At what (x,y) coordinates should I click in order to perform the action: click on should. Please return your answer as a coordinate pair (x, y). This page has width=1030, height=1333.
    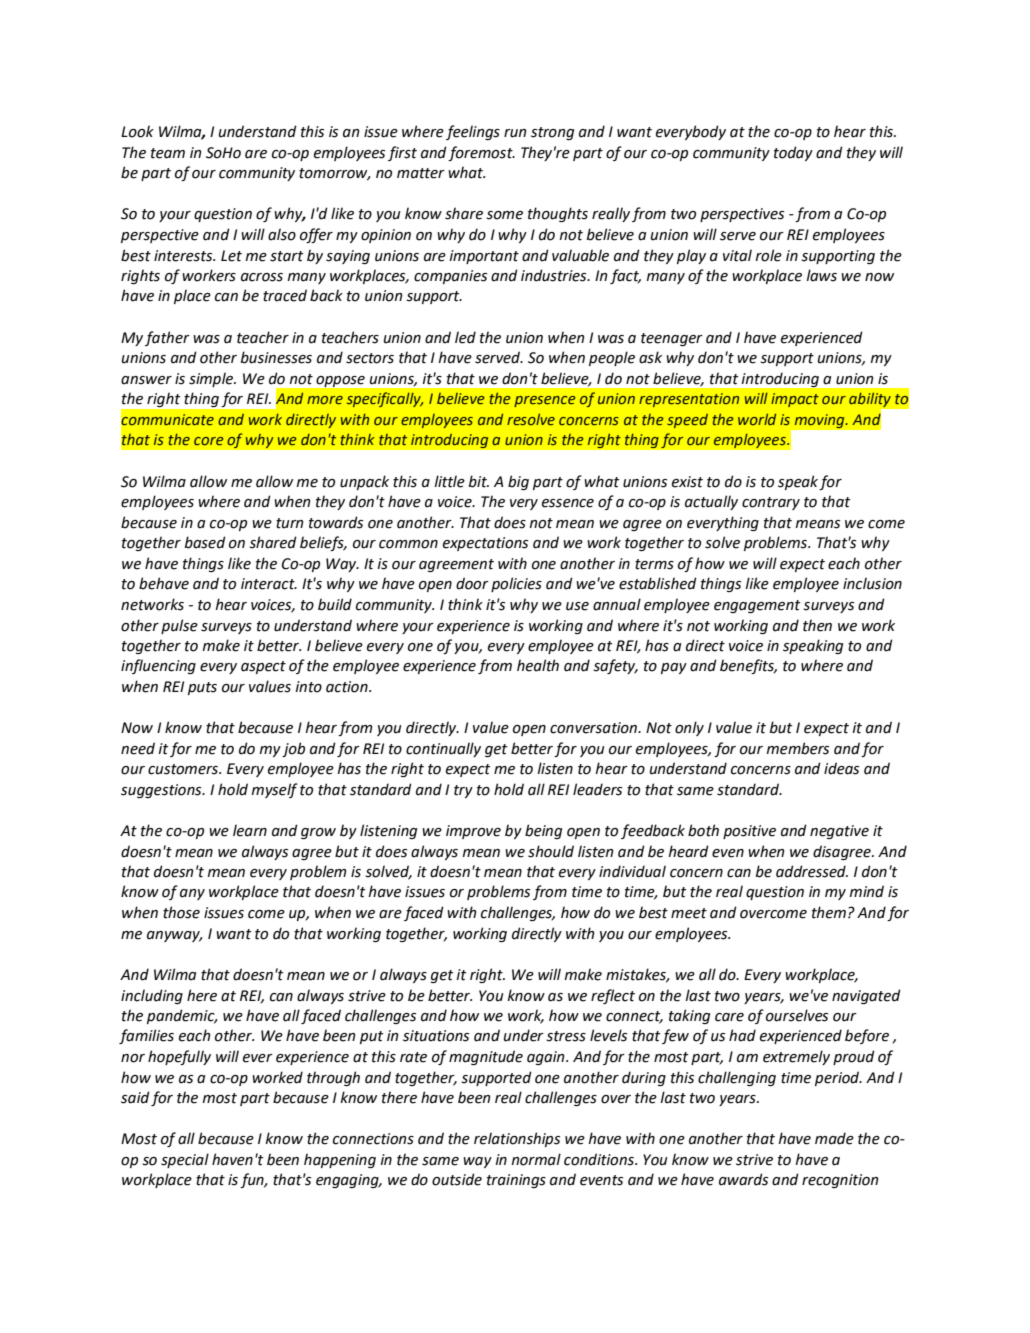
    Looking at the image, I should click on (551, 851).
